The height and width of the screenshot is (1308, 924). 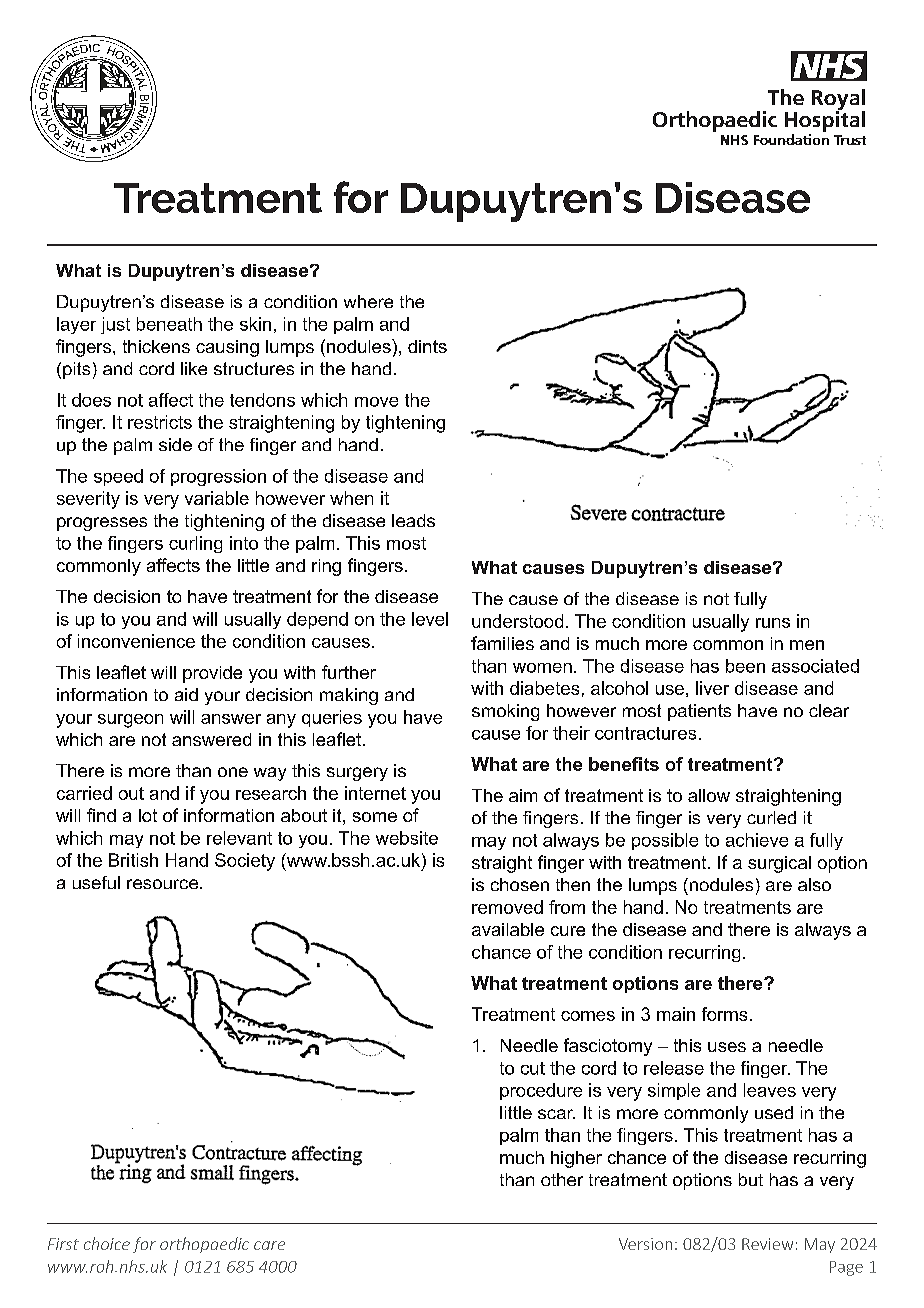 I want to click on level, so click(x=430, y=619).
